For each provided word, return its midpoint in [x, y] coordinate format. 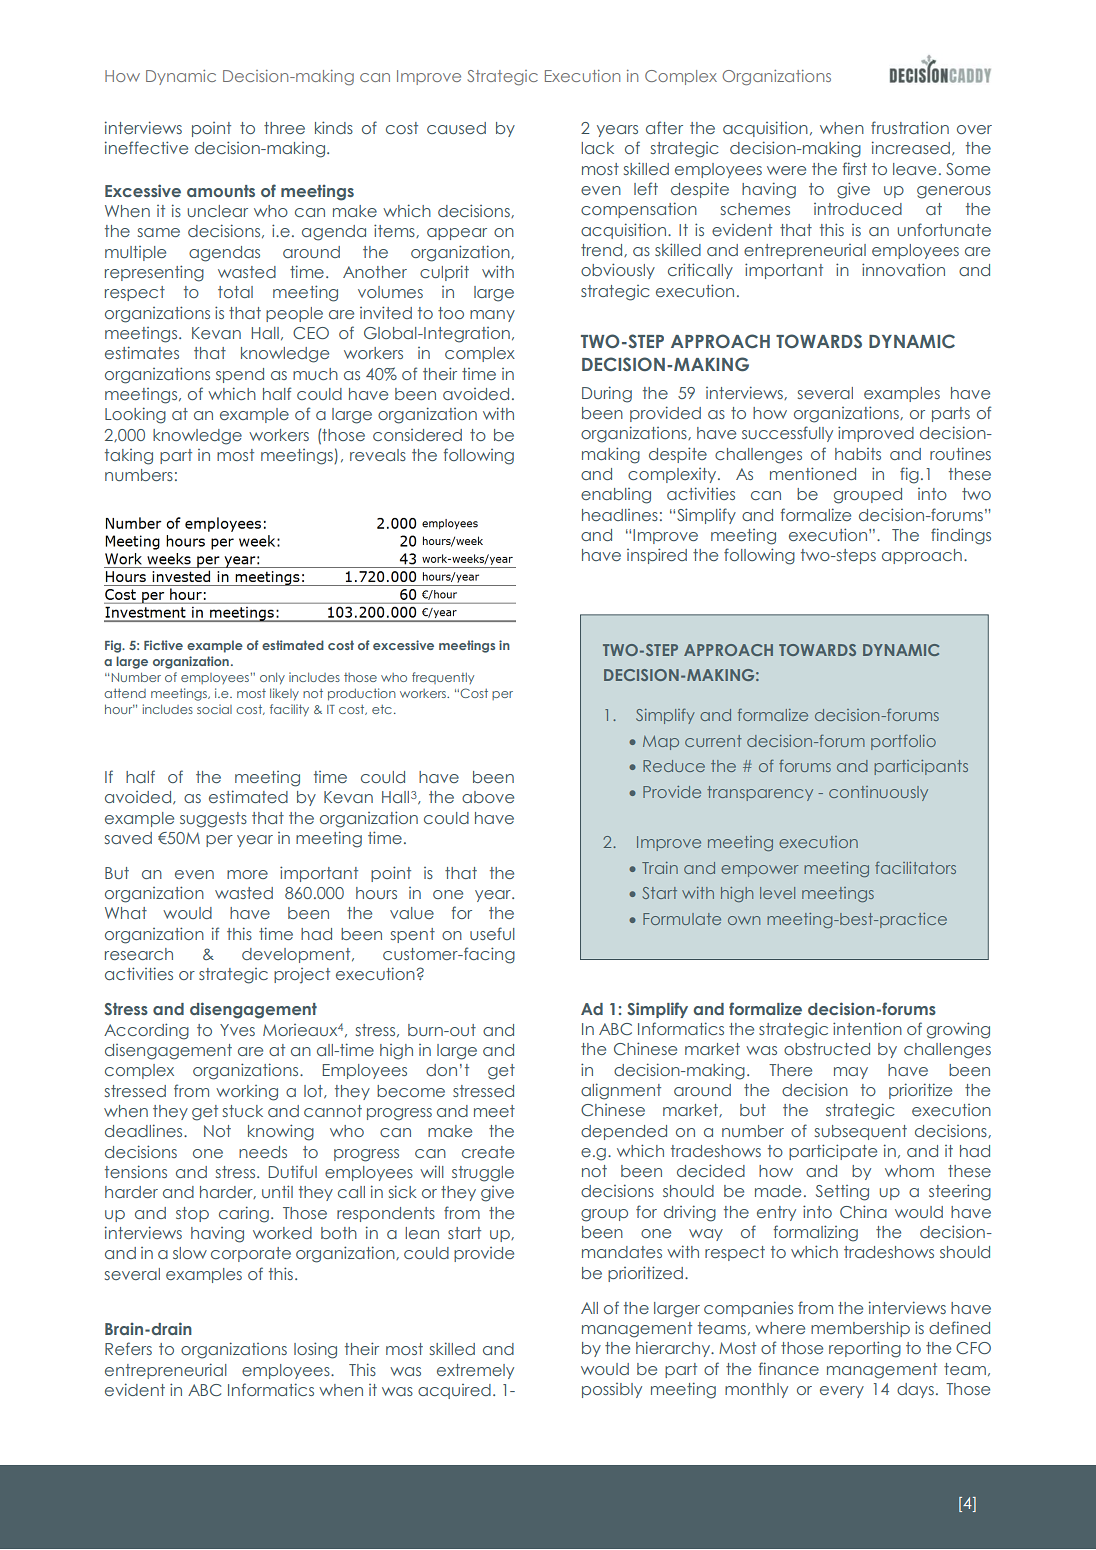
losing [315, 1350]
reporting [865, 1349]
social [214, 709]
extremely [475, 1371]
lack [598, 148]
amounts [221, 191]
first [854, 168]
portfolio [903, 742]
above [488, 797]
